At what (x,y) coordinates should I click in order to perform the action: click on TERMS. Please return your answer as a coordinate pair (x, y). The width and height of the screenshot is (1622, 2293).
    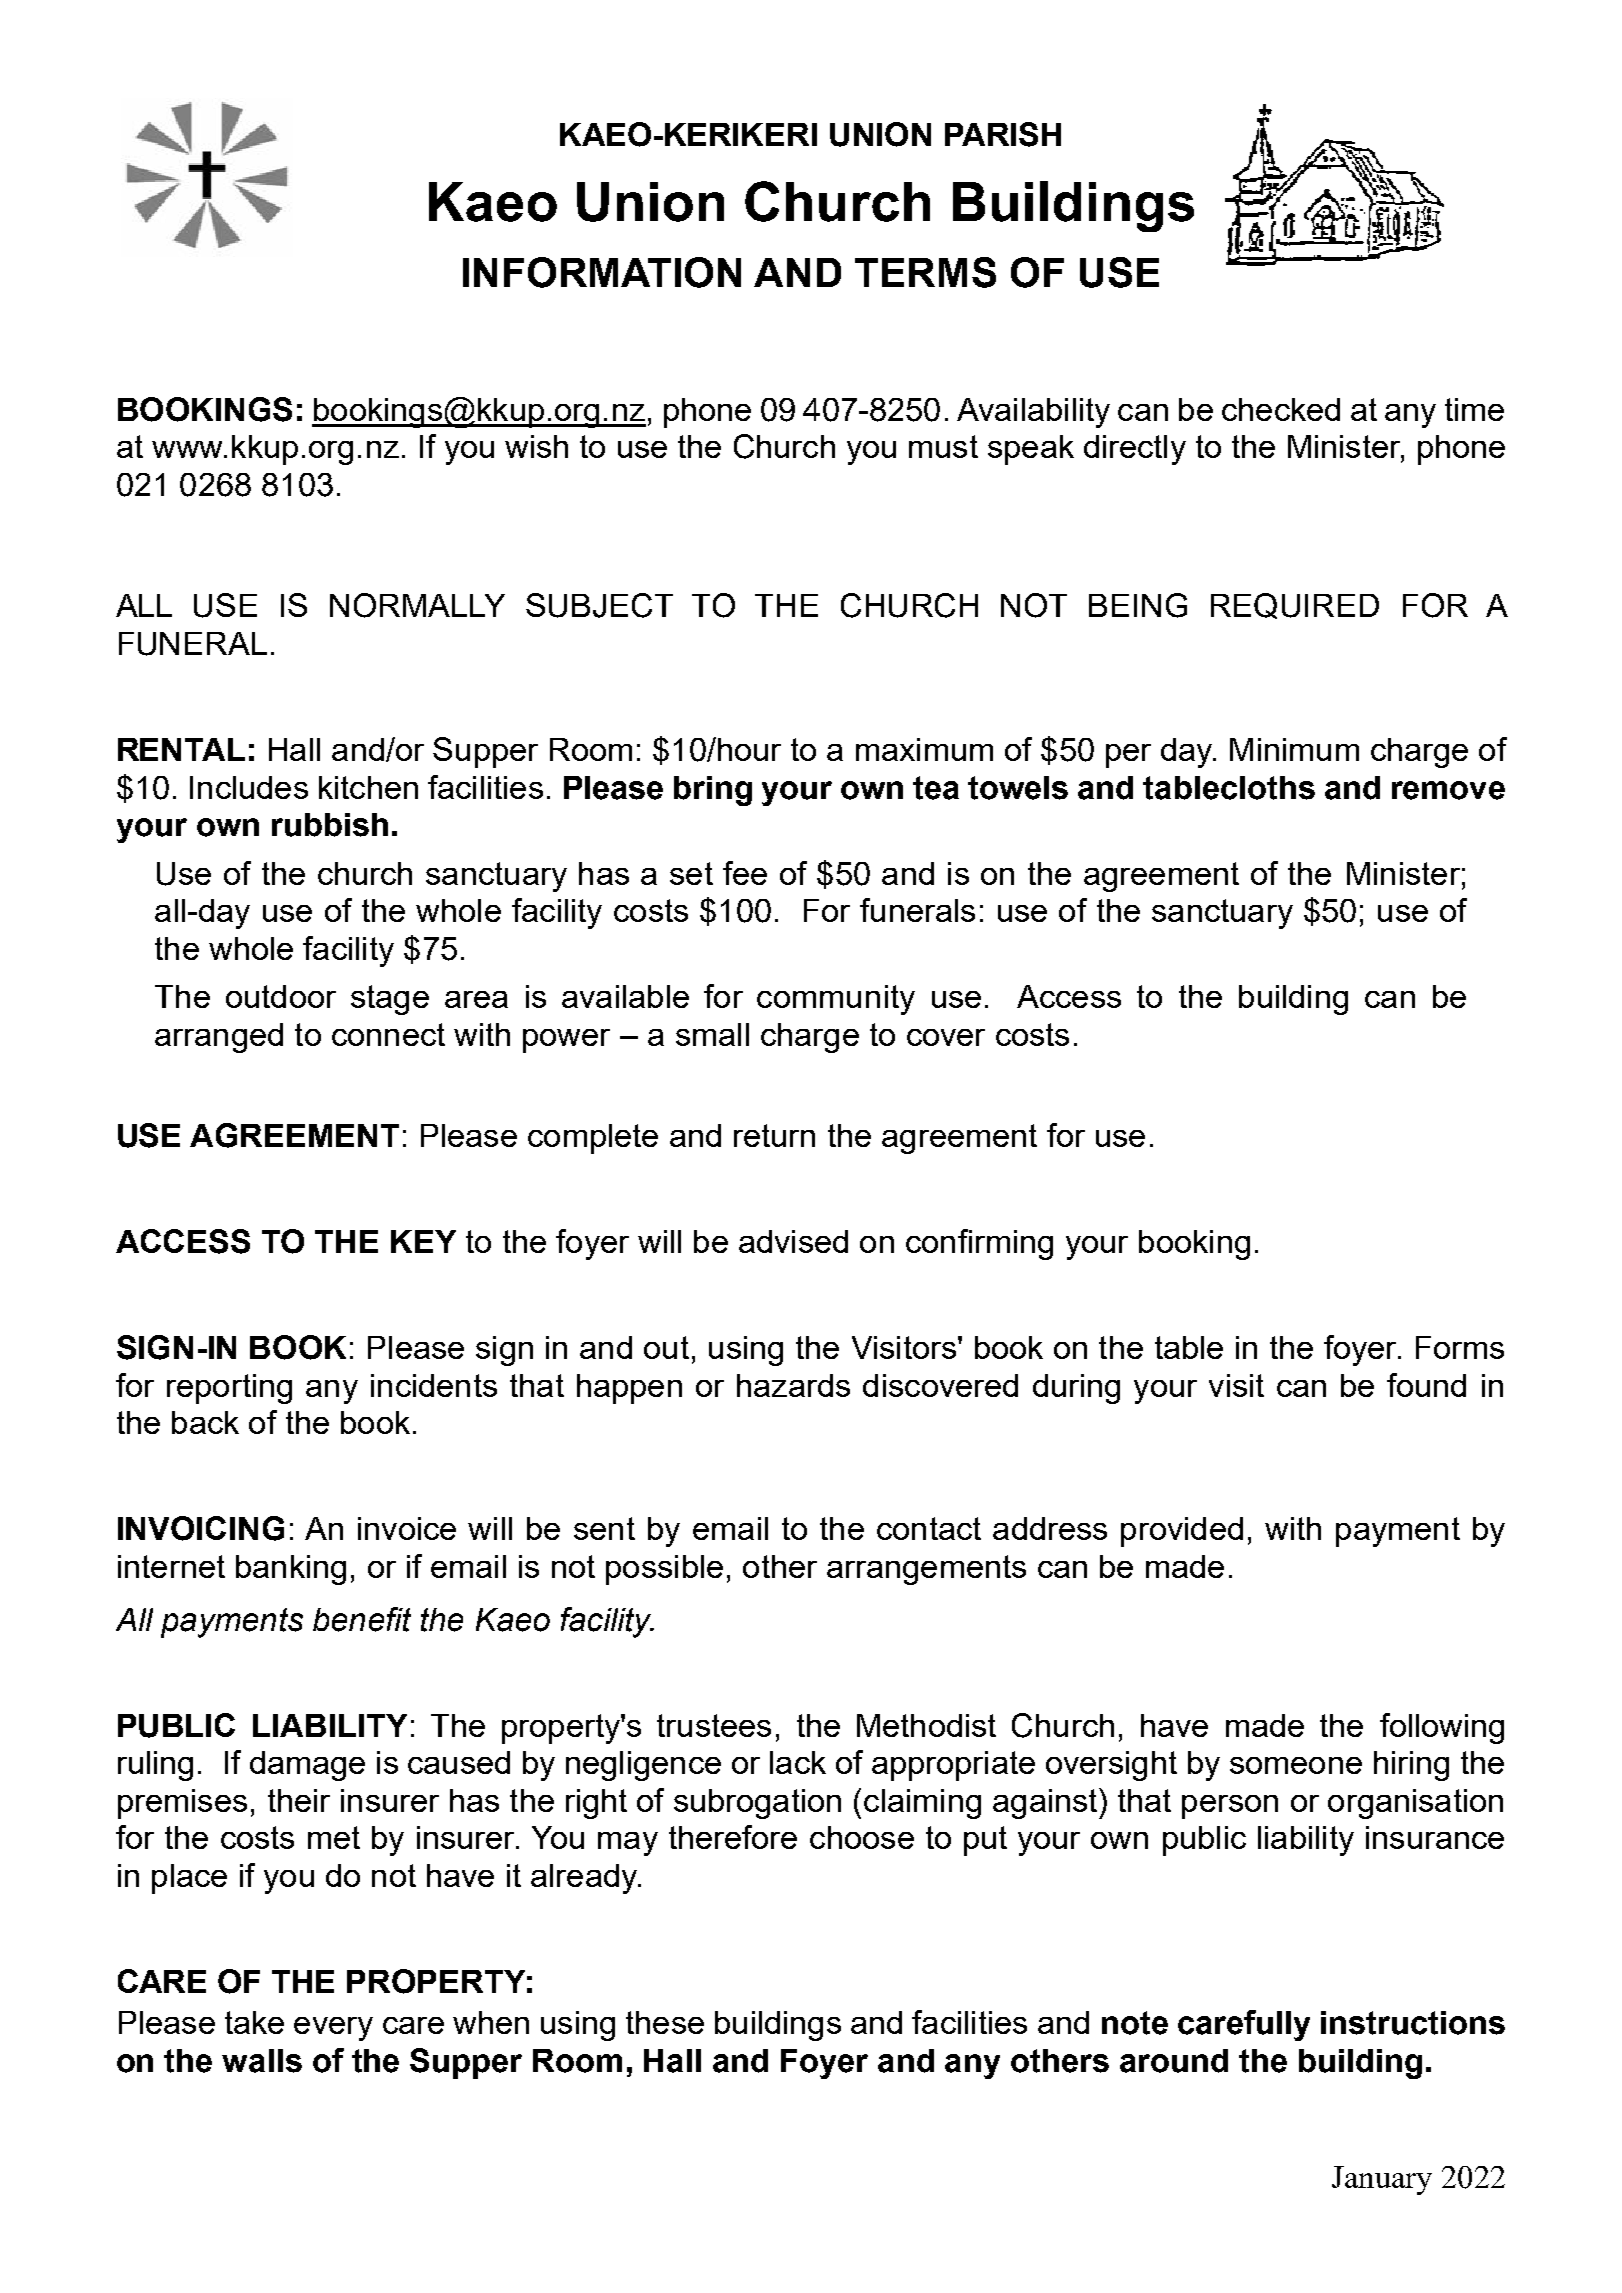
    Looking at the image, I should click on (925, 272).
